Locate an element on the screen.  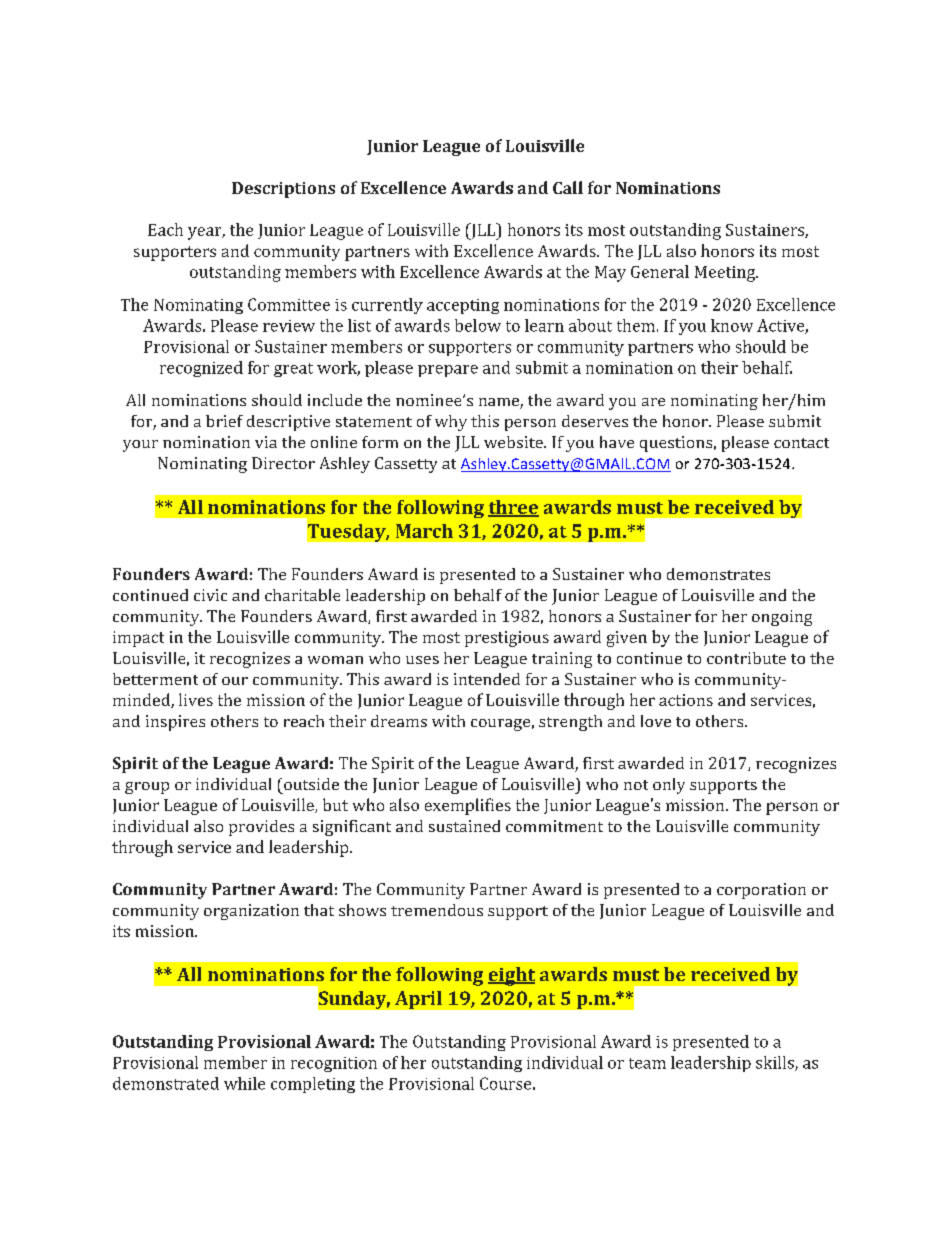
while is located at coordinates (244, 1083).
